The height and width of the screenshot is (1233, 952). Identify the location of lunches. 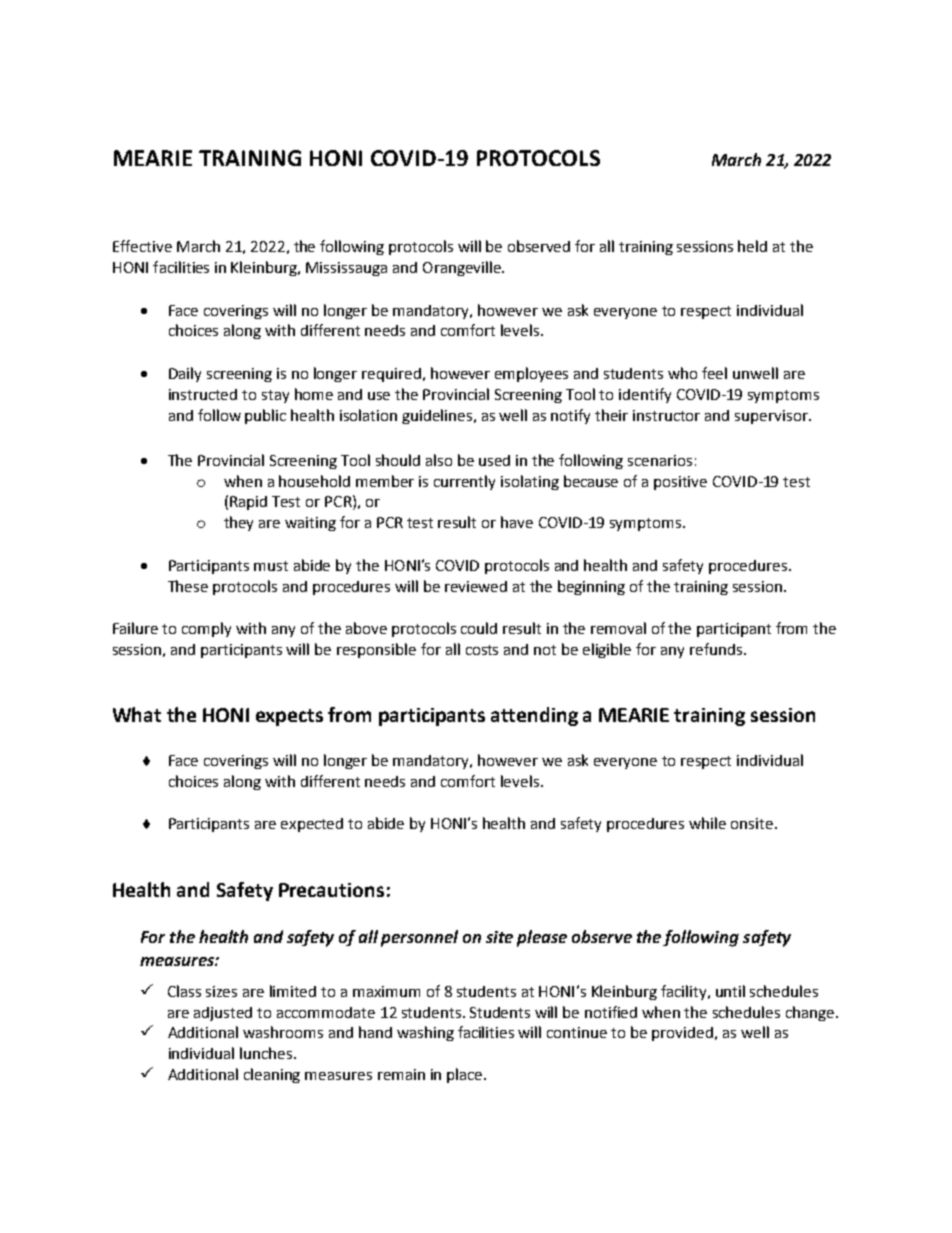
(267, 1053).
